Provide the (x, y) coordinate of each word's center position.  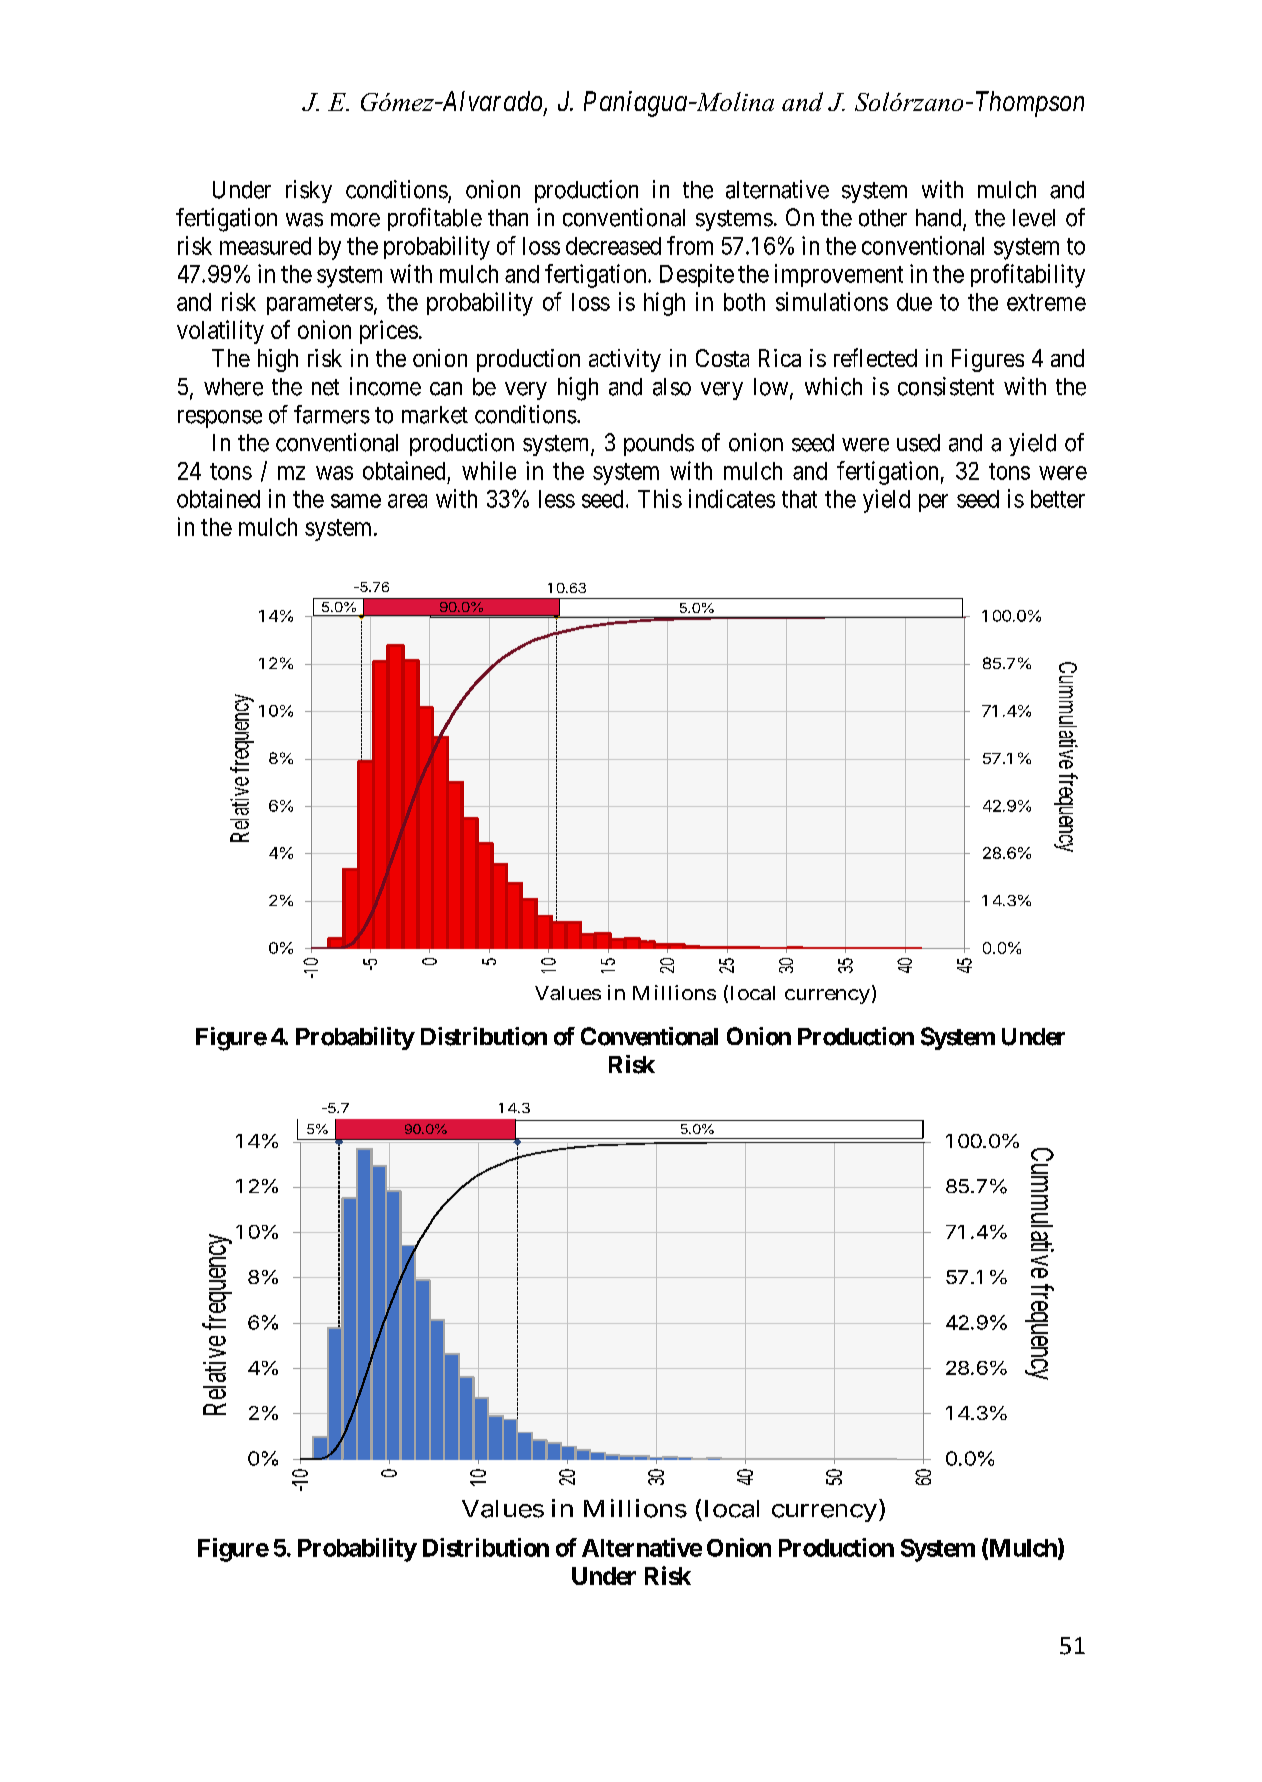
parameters (320, 304)
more (355, 220)
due (914, 302)
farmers (332, 414)
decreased (613, 246)
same (356, 501)
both (744, 302)
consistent (946, 386)
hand (940, 219)
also (672, 387)
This (660, 498)
